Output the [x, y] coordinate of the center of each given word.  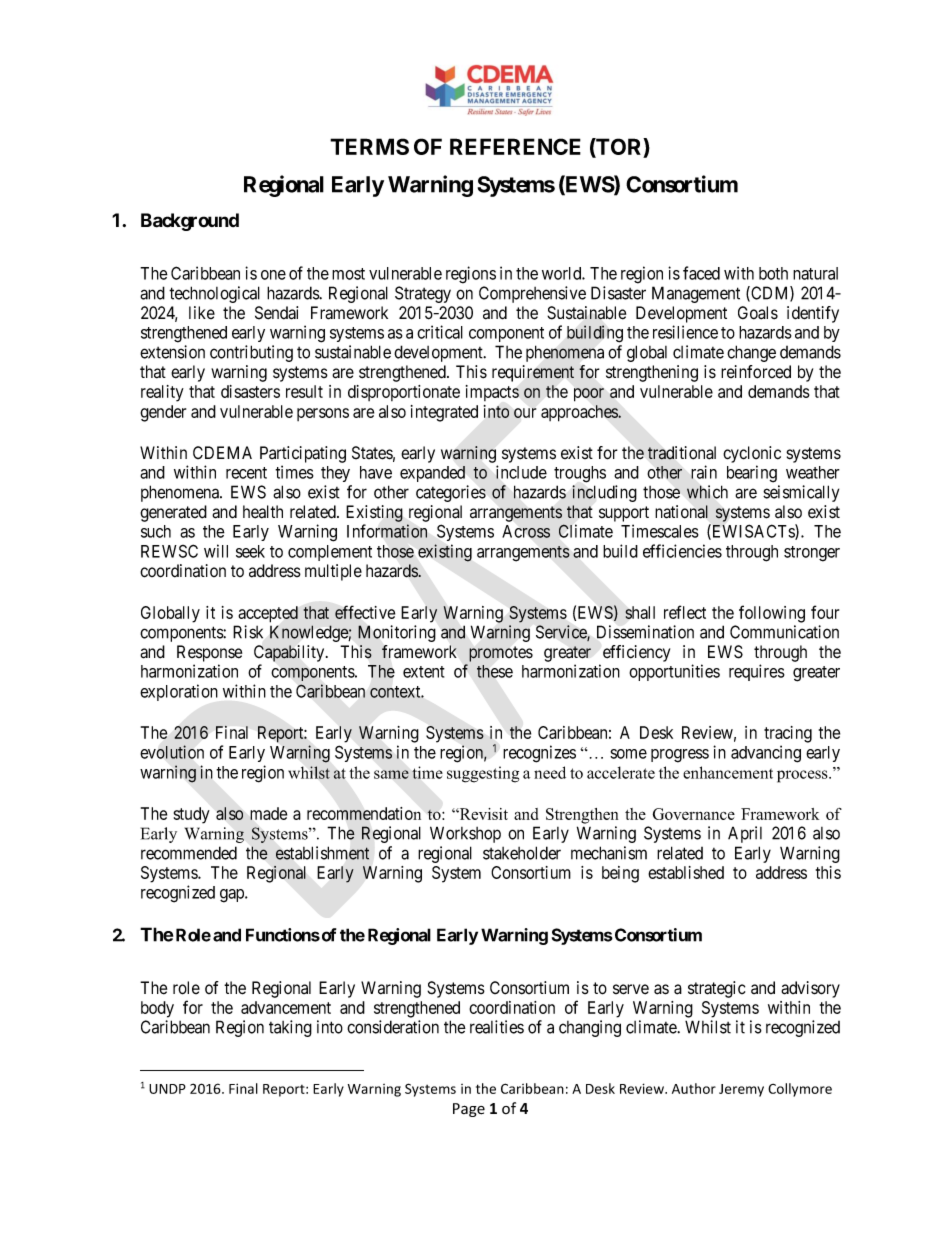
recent [246, 473]
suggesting [483, 774]
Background [190, 222]
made [268, 813]
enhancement [728, 772]
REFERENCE [515, 146]
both [773, 273]
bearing [752, 474]
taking [290, 1028]
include [521, 472]
